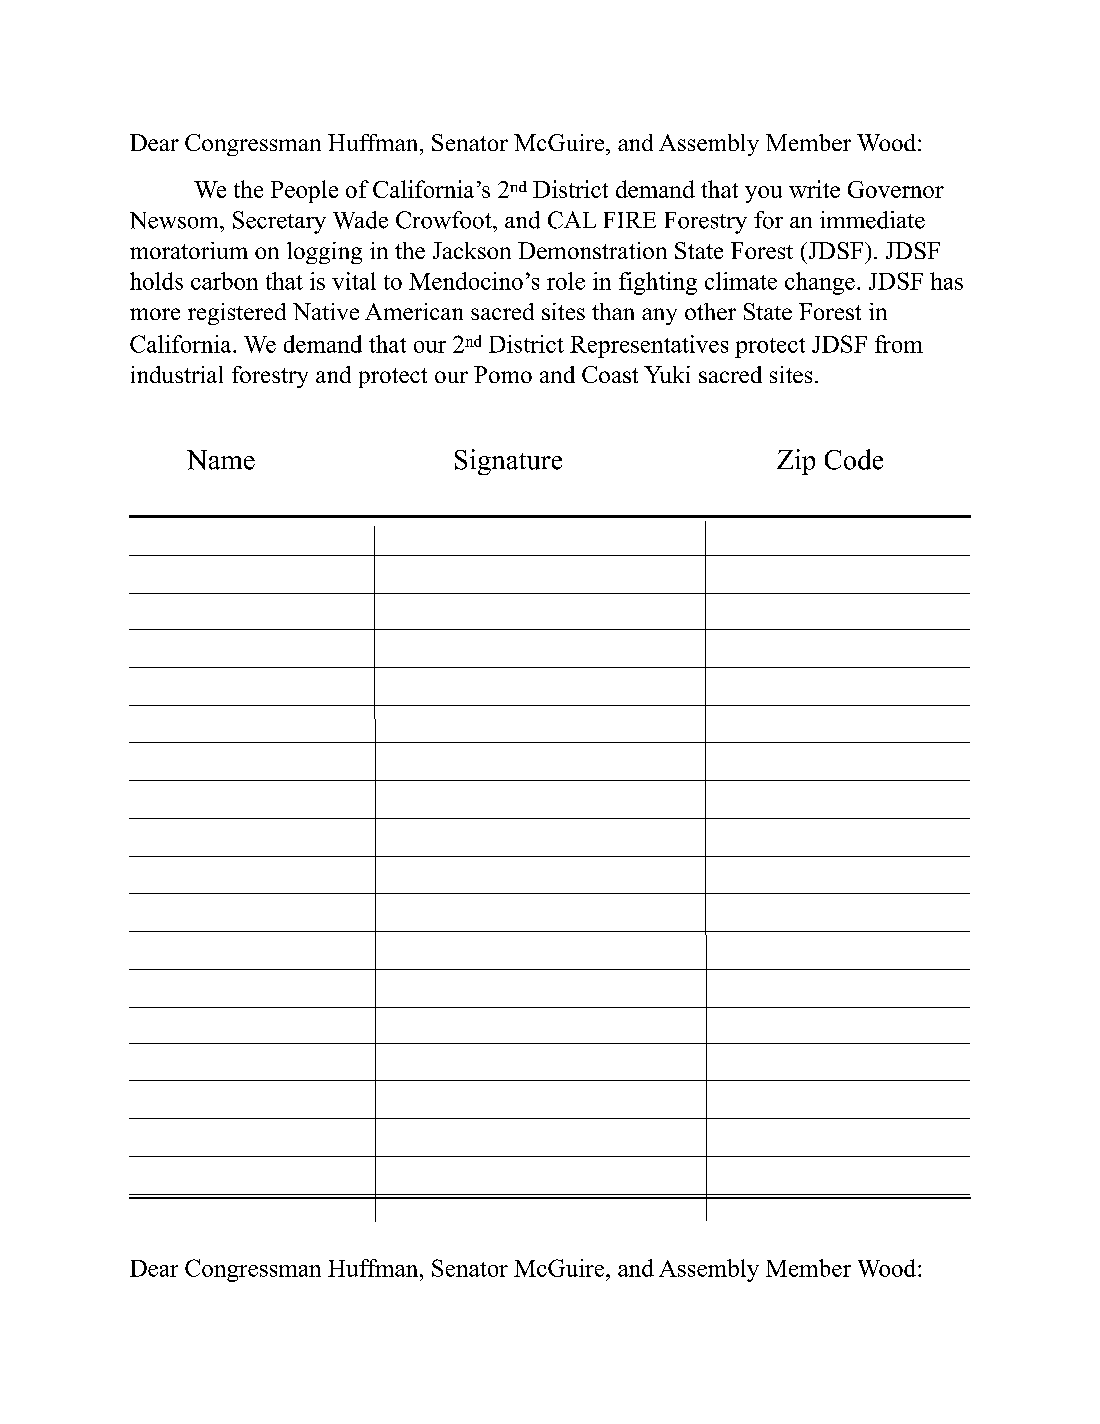  What do you see at coordinates (899, 344) in the page?
I see `from` at bounding box center [899, 344].
